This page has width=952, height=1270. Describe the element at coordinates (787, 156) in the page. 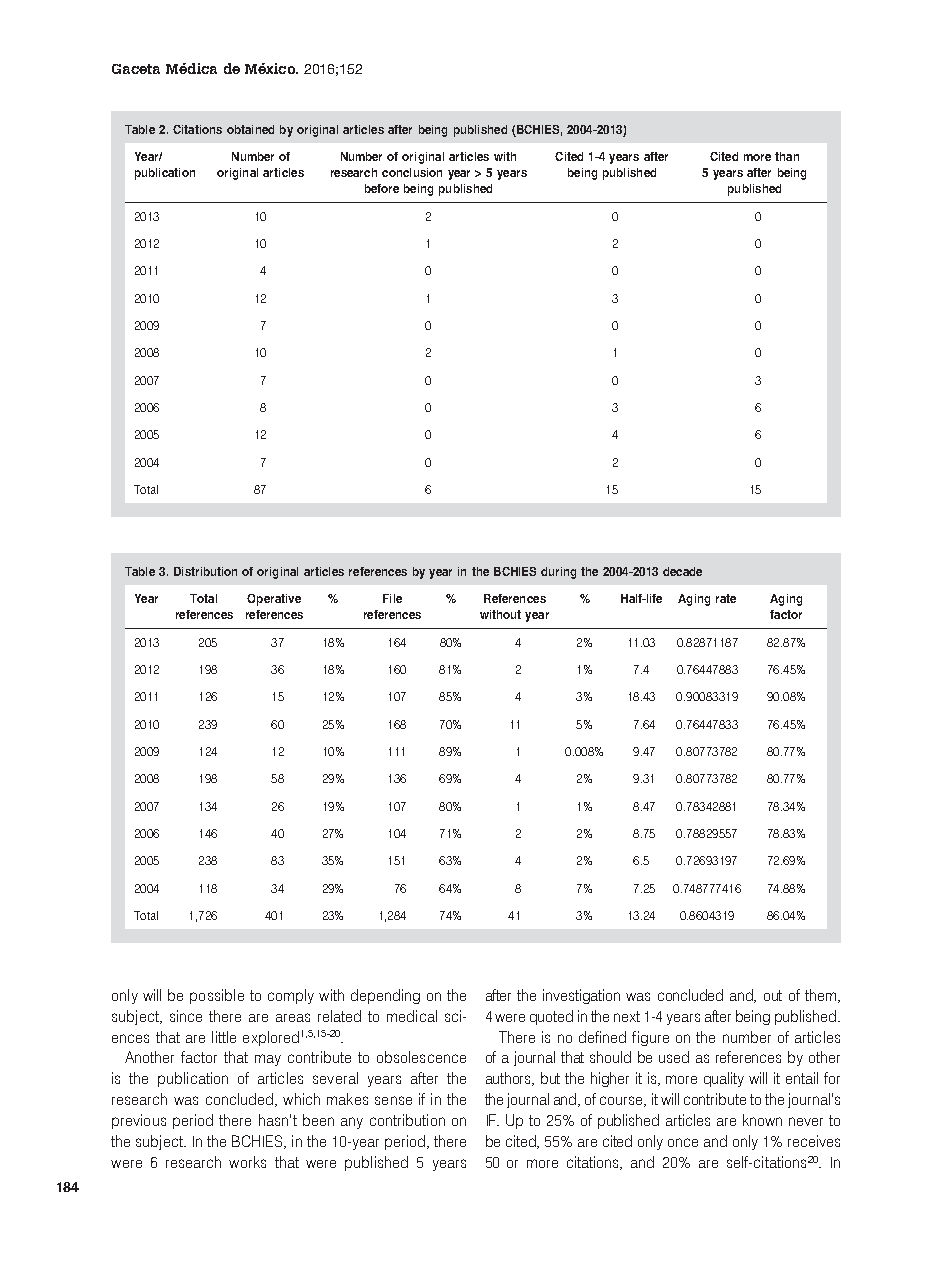

I see `than` at that location.
